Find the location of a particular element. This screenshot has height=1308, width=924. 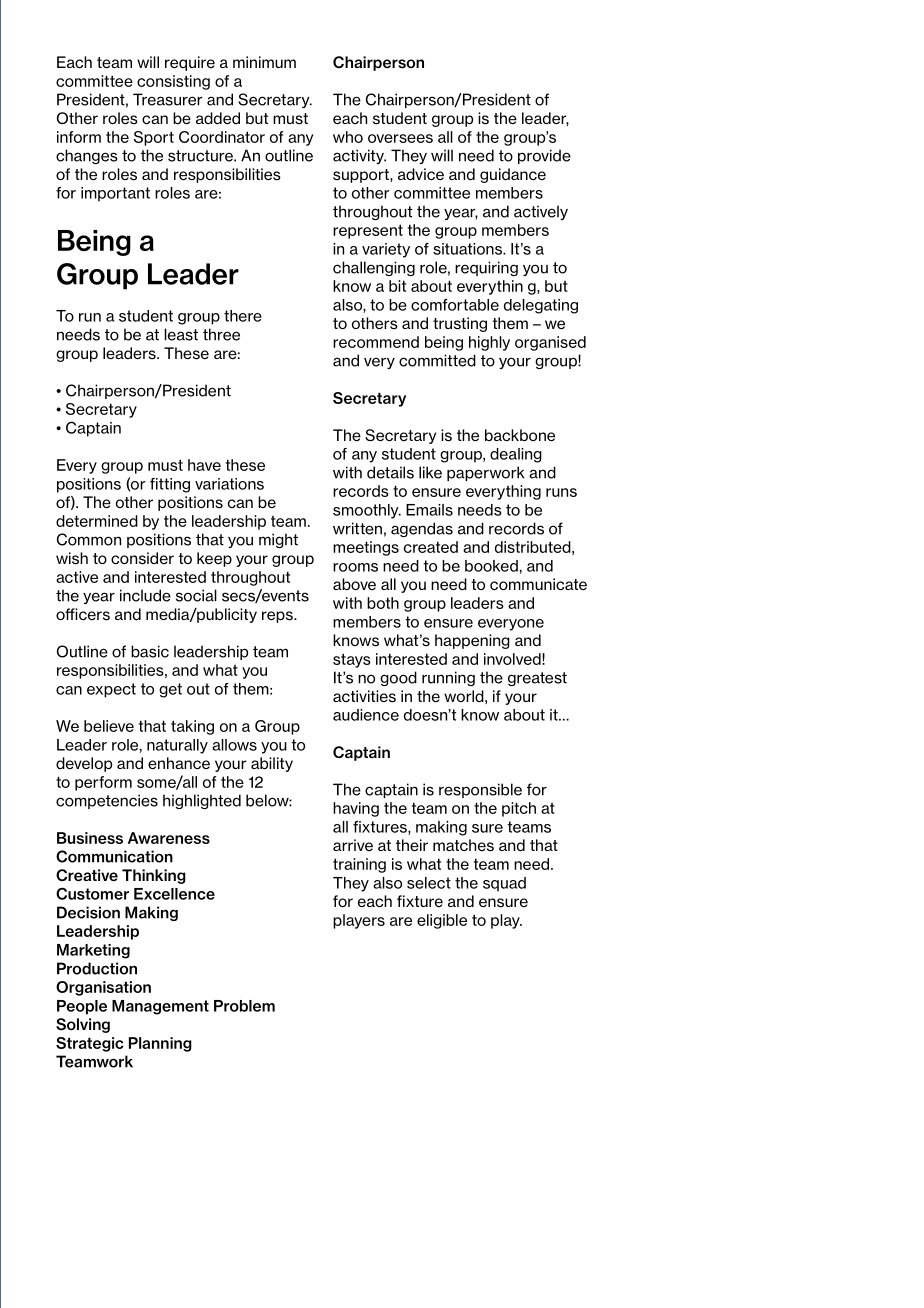

who is located at coordinates (348, 137).
